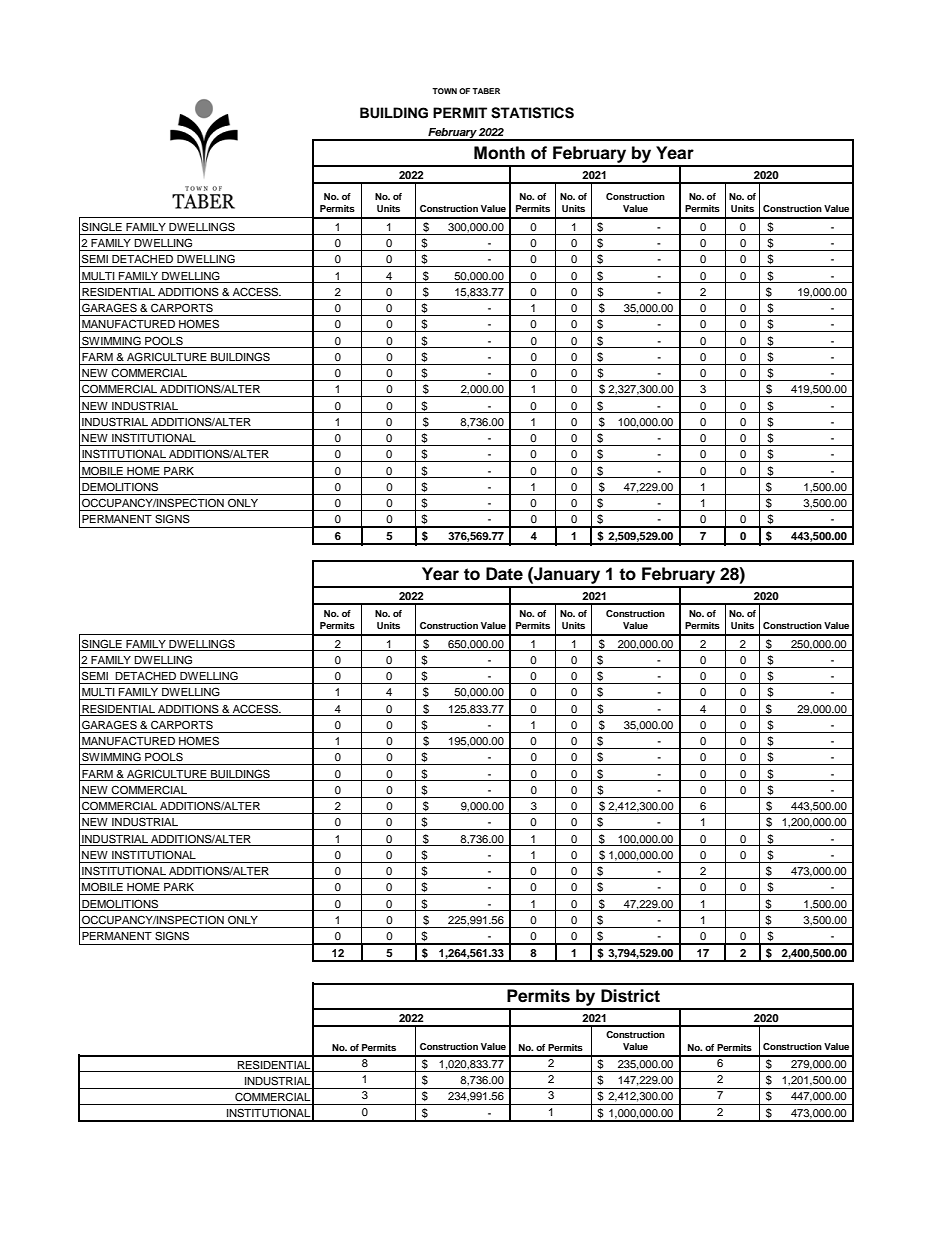 The image size is (952, 1233). Describe the element at coordinates (504, 574) in the document. I see `Date` at that location.
